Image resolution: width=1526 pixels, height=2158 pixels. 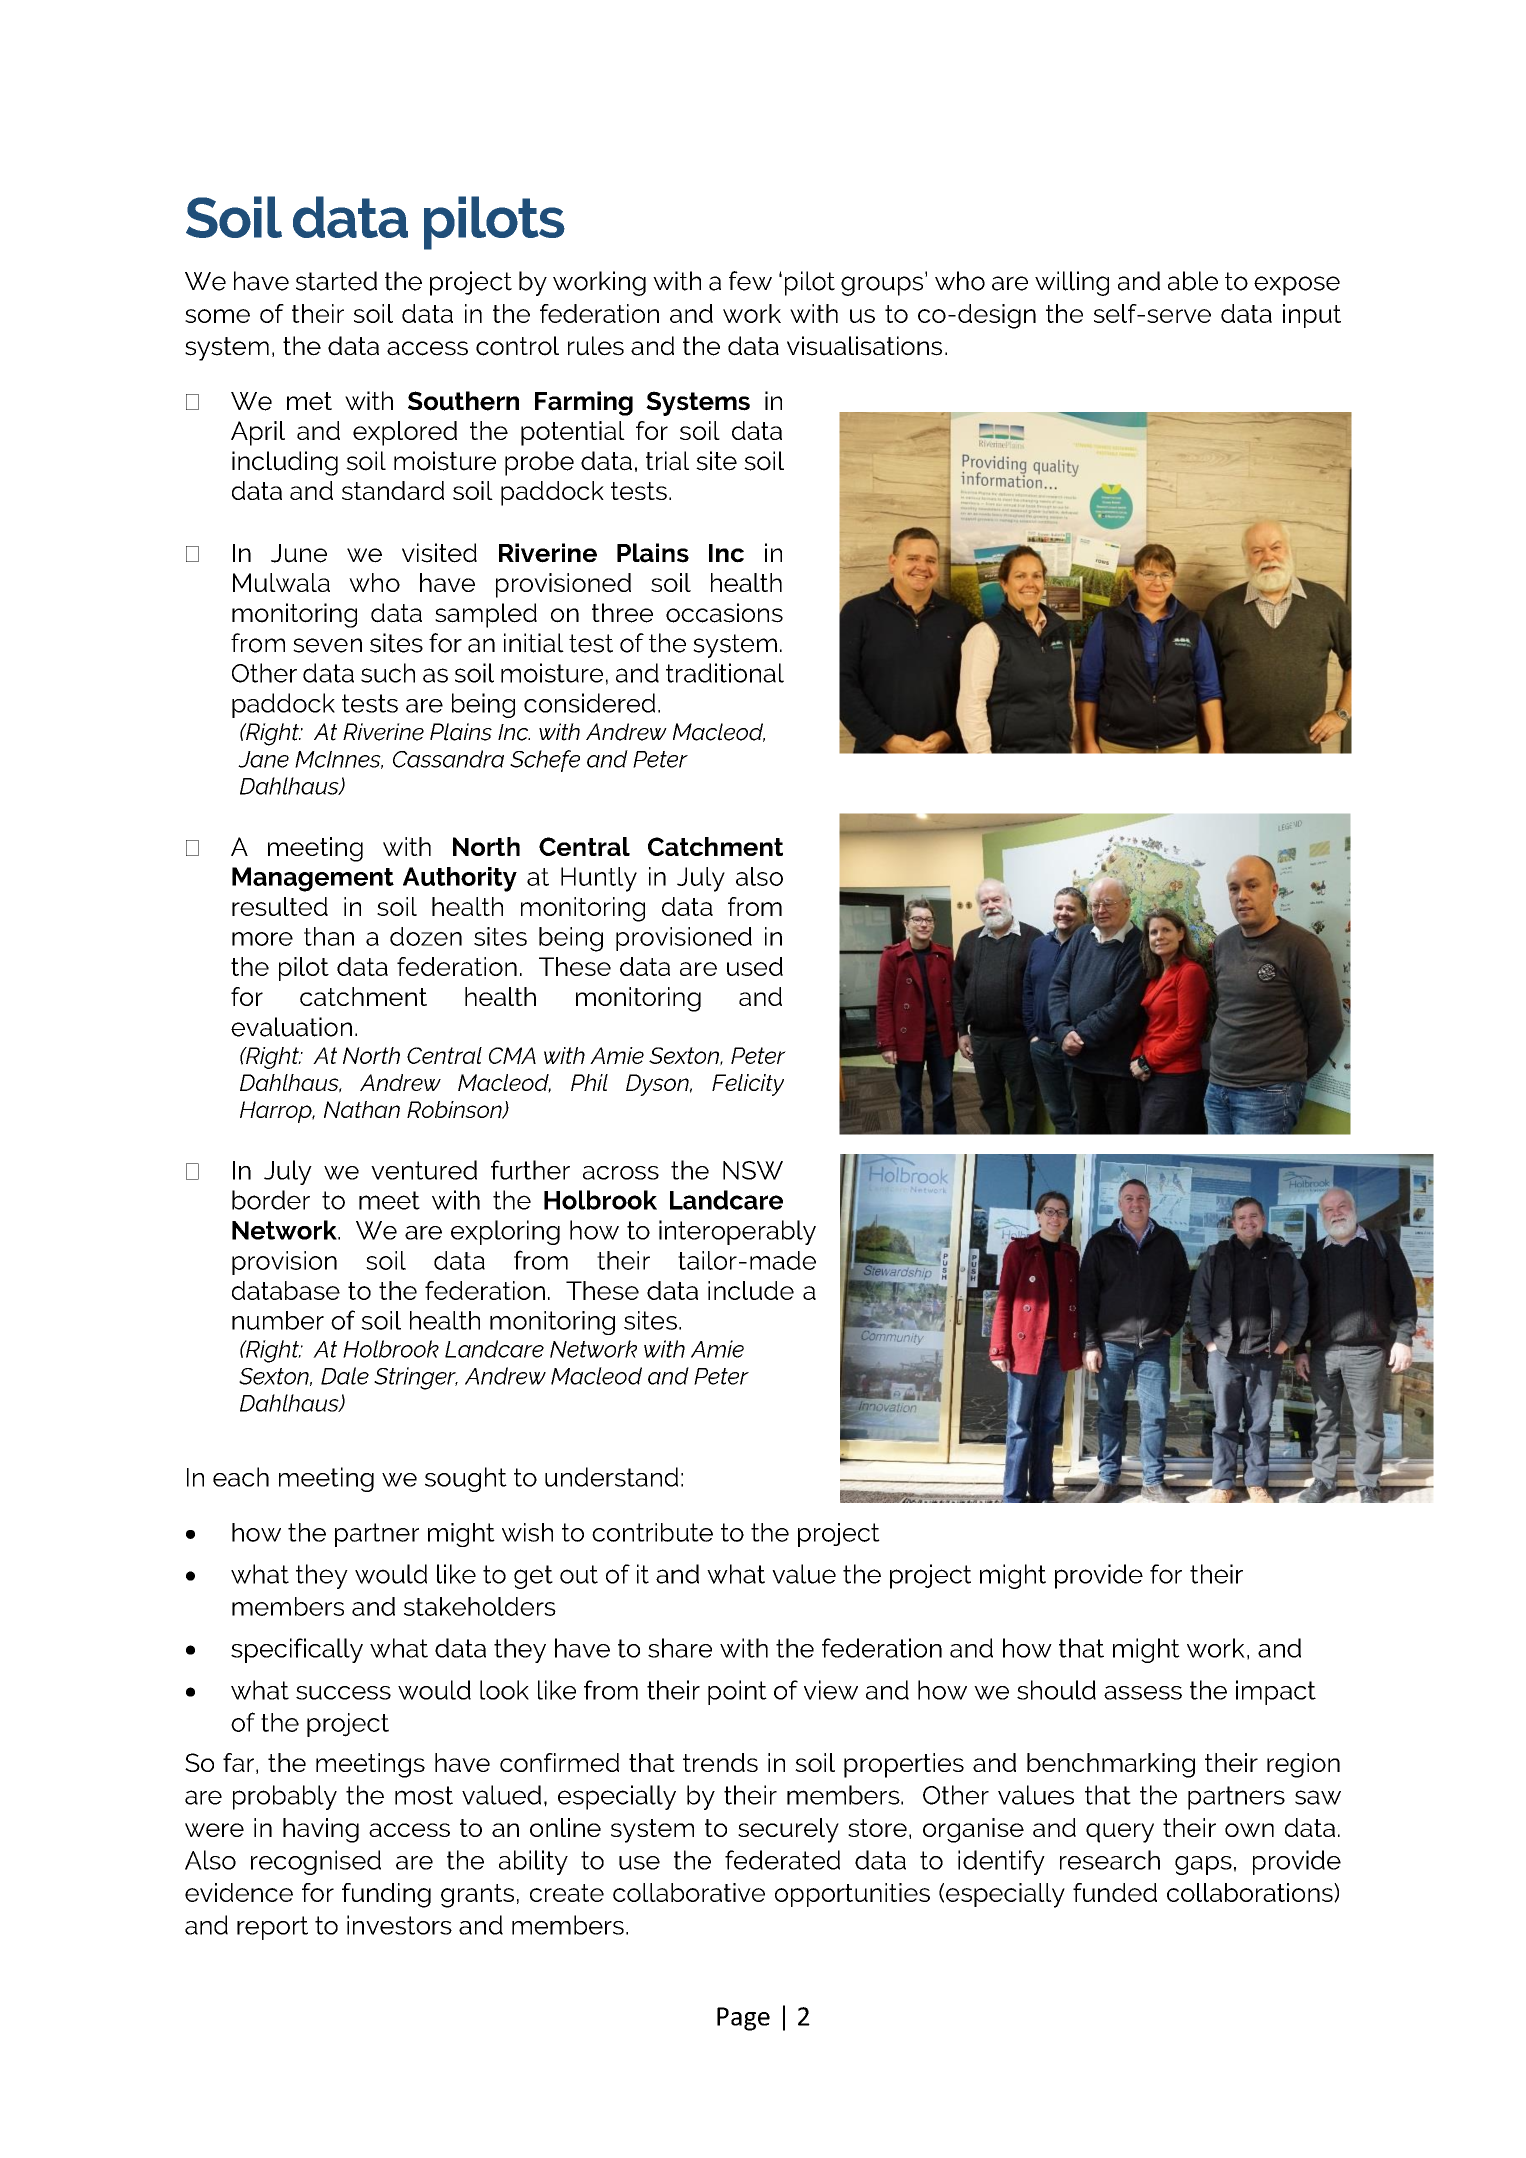 I want to click on include, so click(x=751, y=1290).
